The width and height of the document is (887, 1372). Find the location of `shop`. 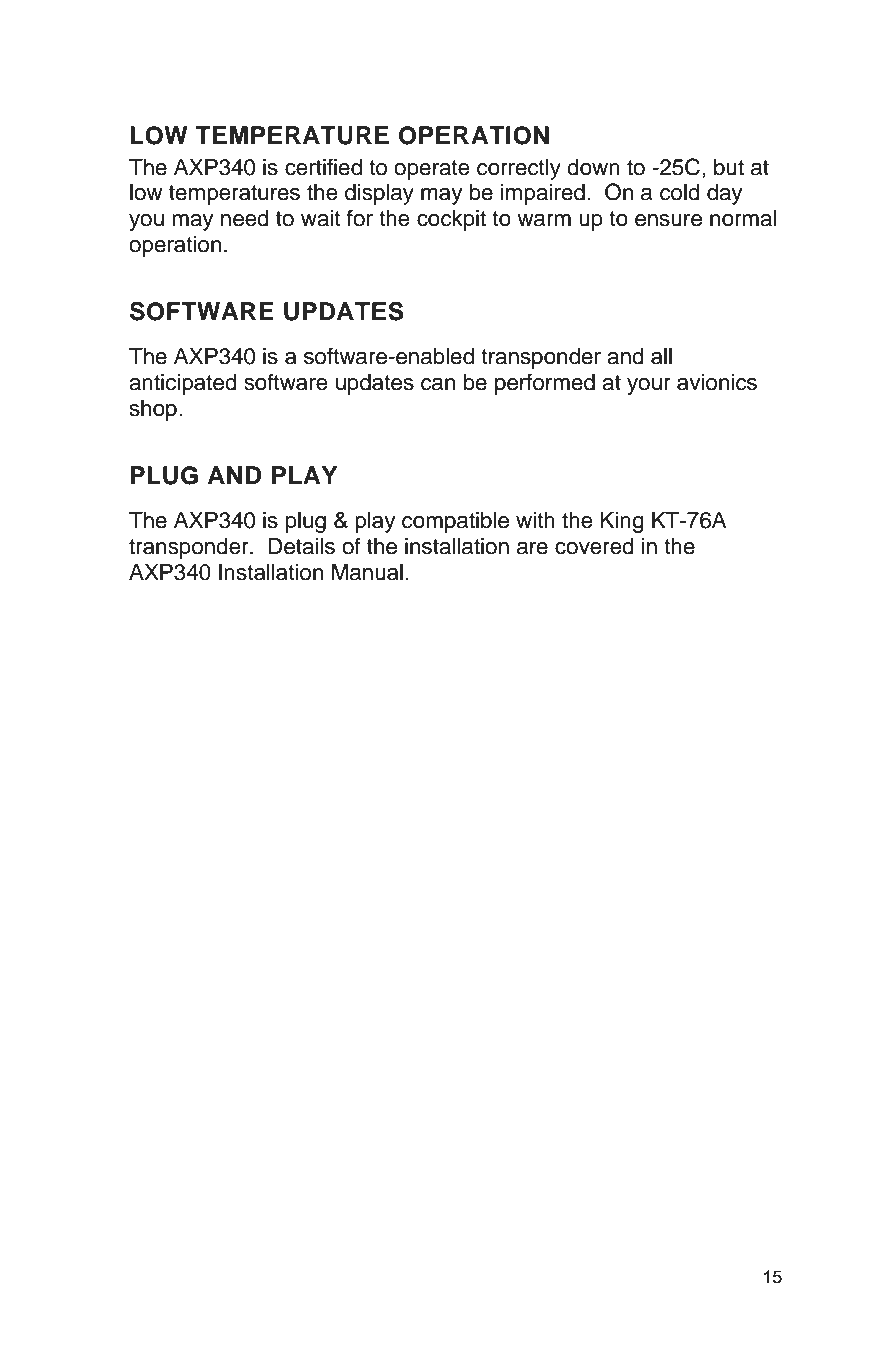

shop is located at coordinates (153, 410).
